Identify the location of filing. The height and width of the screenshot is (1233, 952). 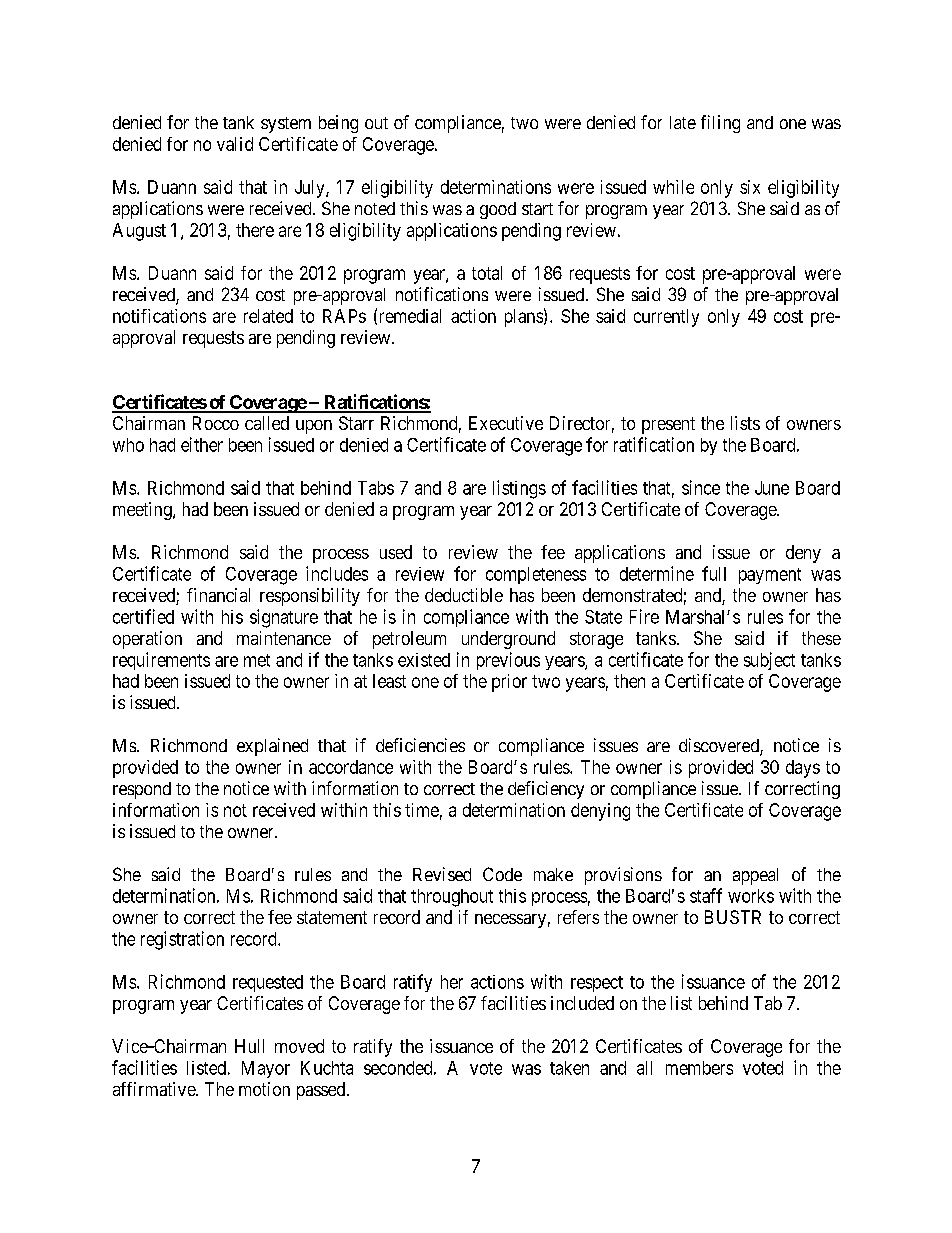
(720, 124).
